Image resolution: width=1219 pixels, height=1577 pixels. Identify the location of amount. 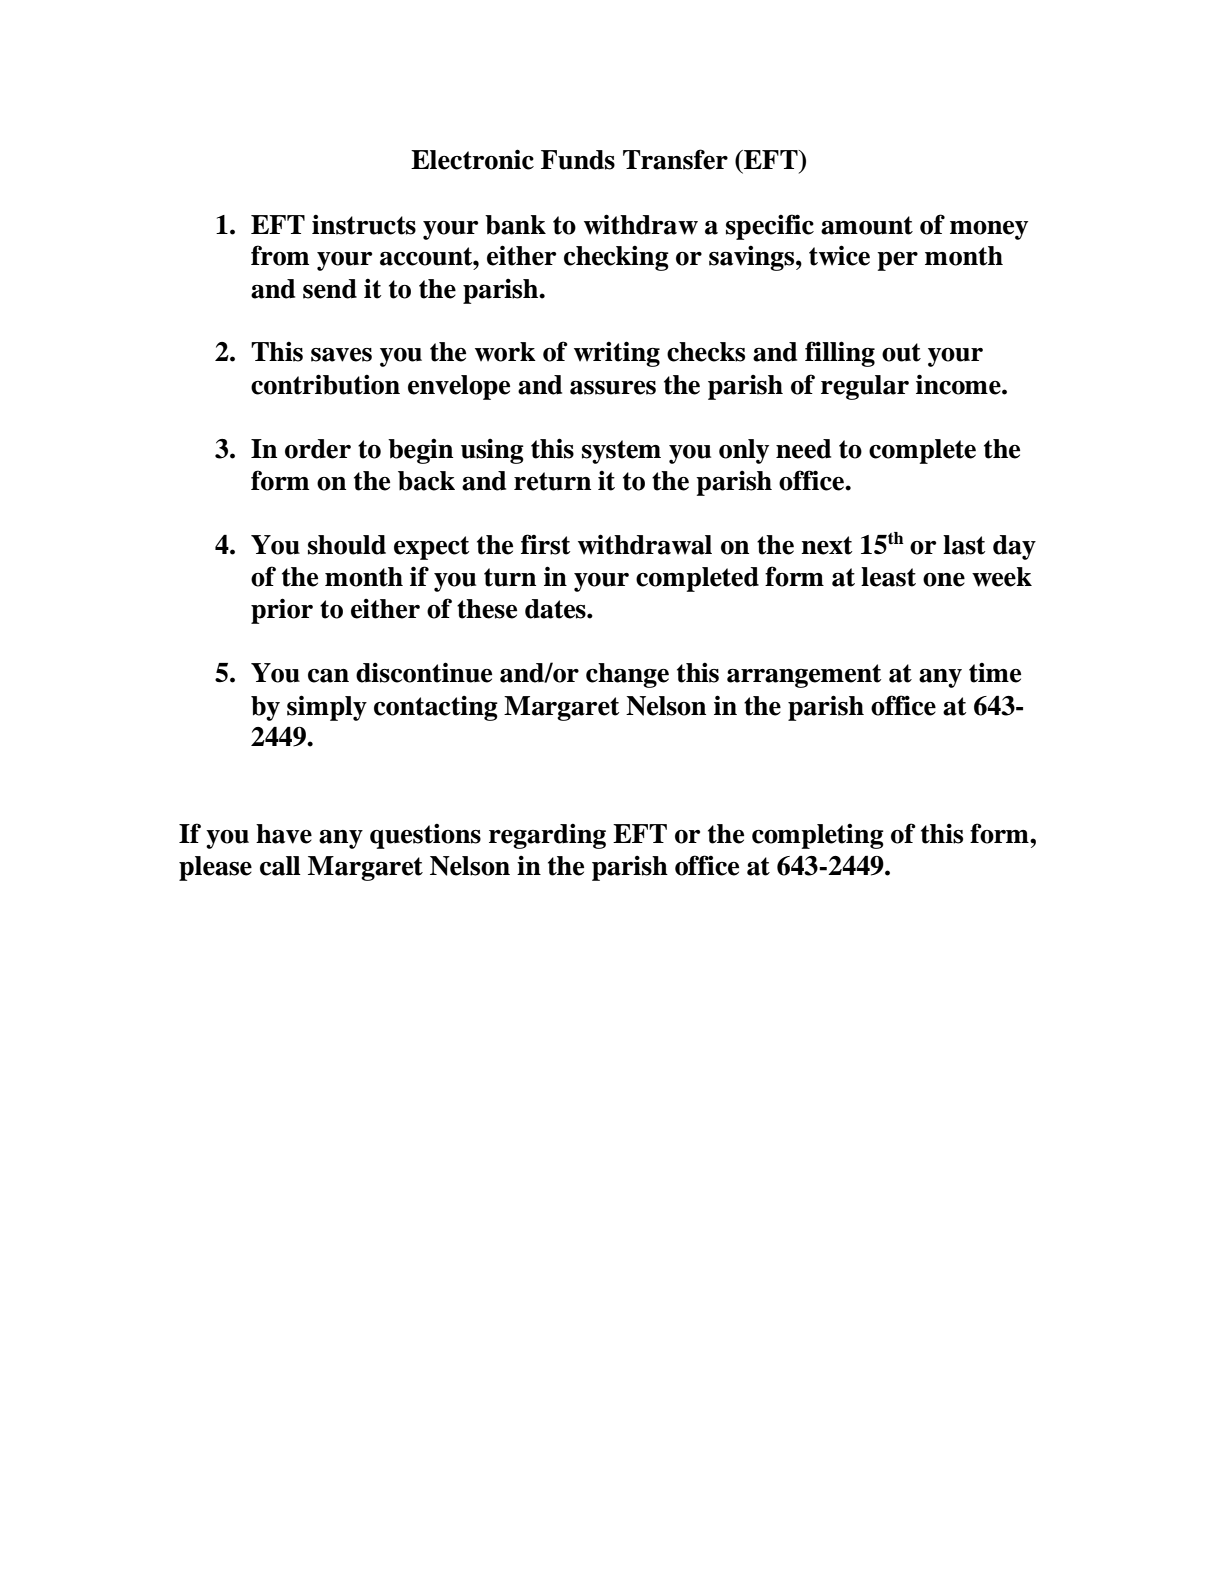
(867, 225).
